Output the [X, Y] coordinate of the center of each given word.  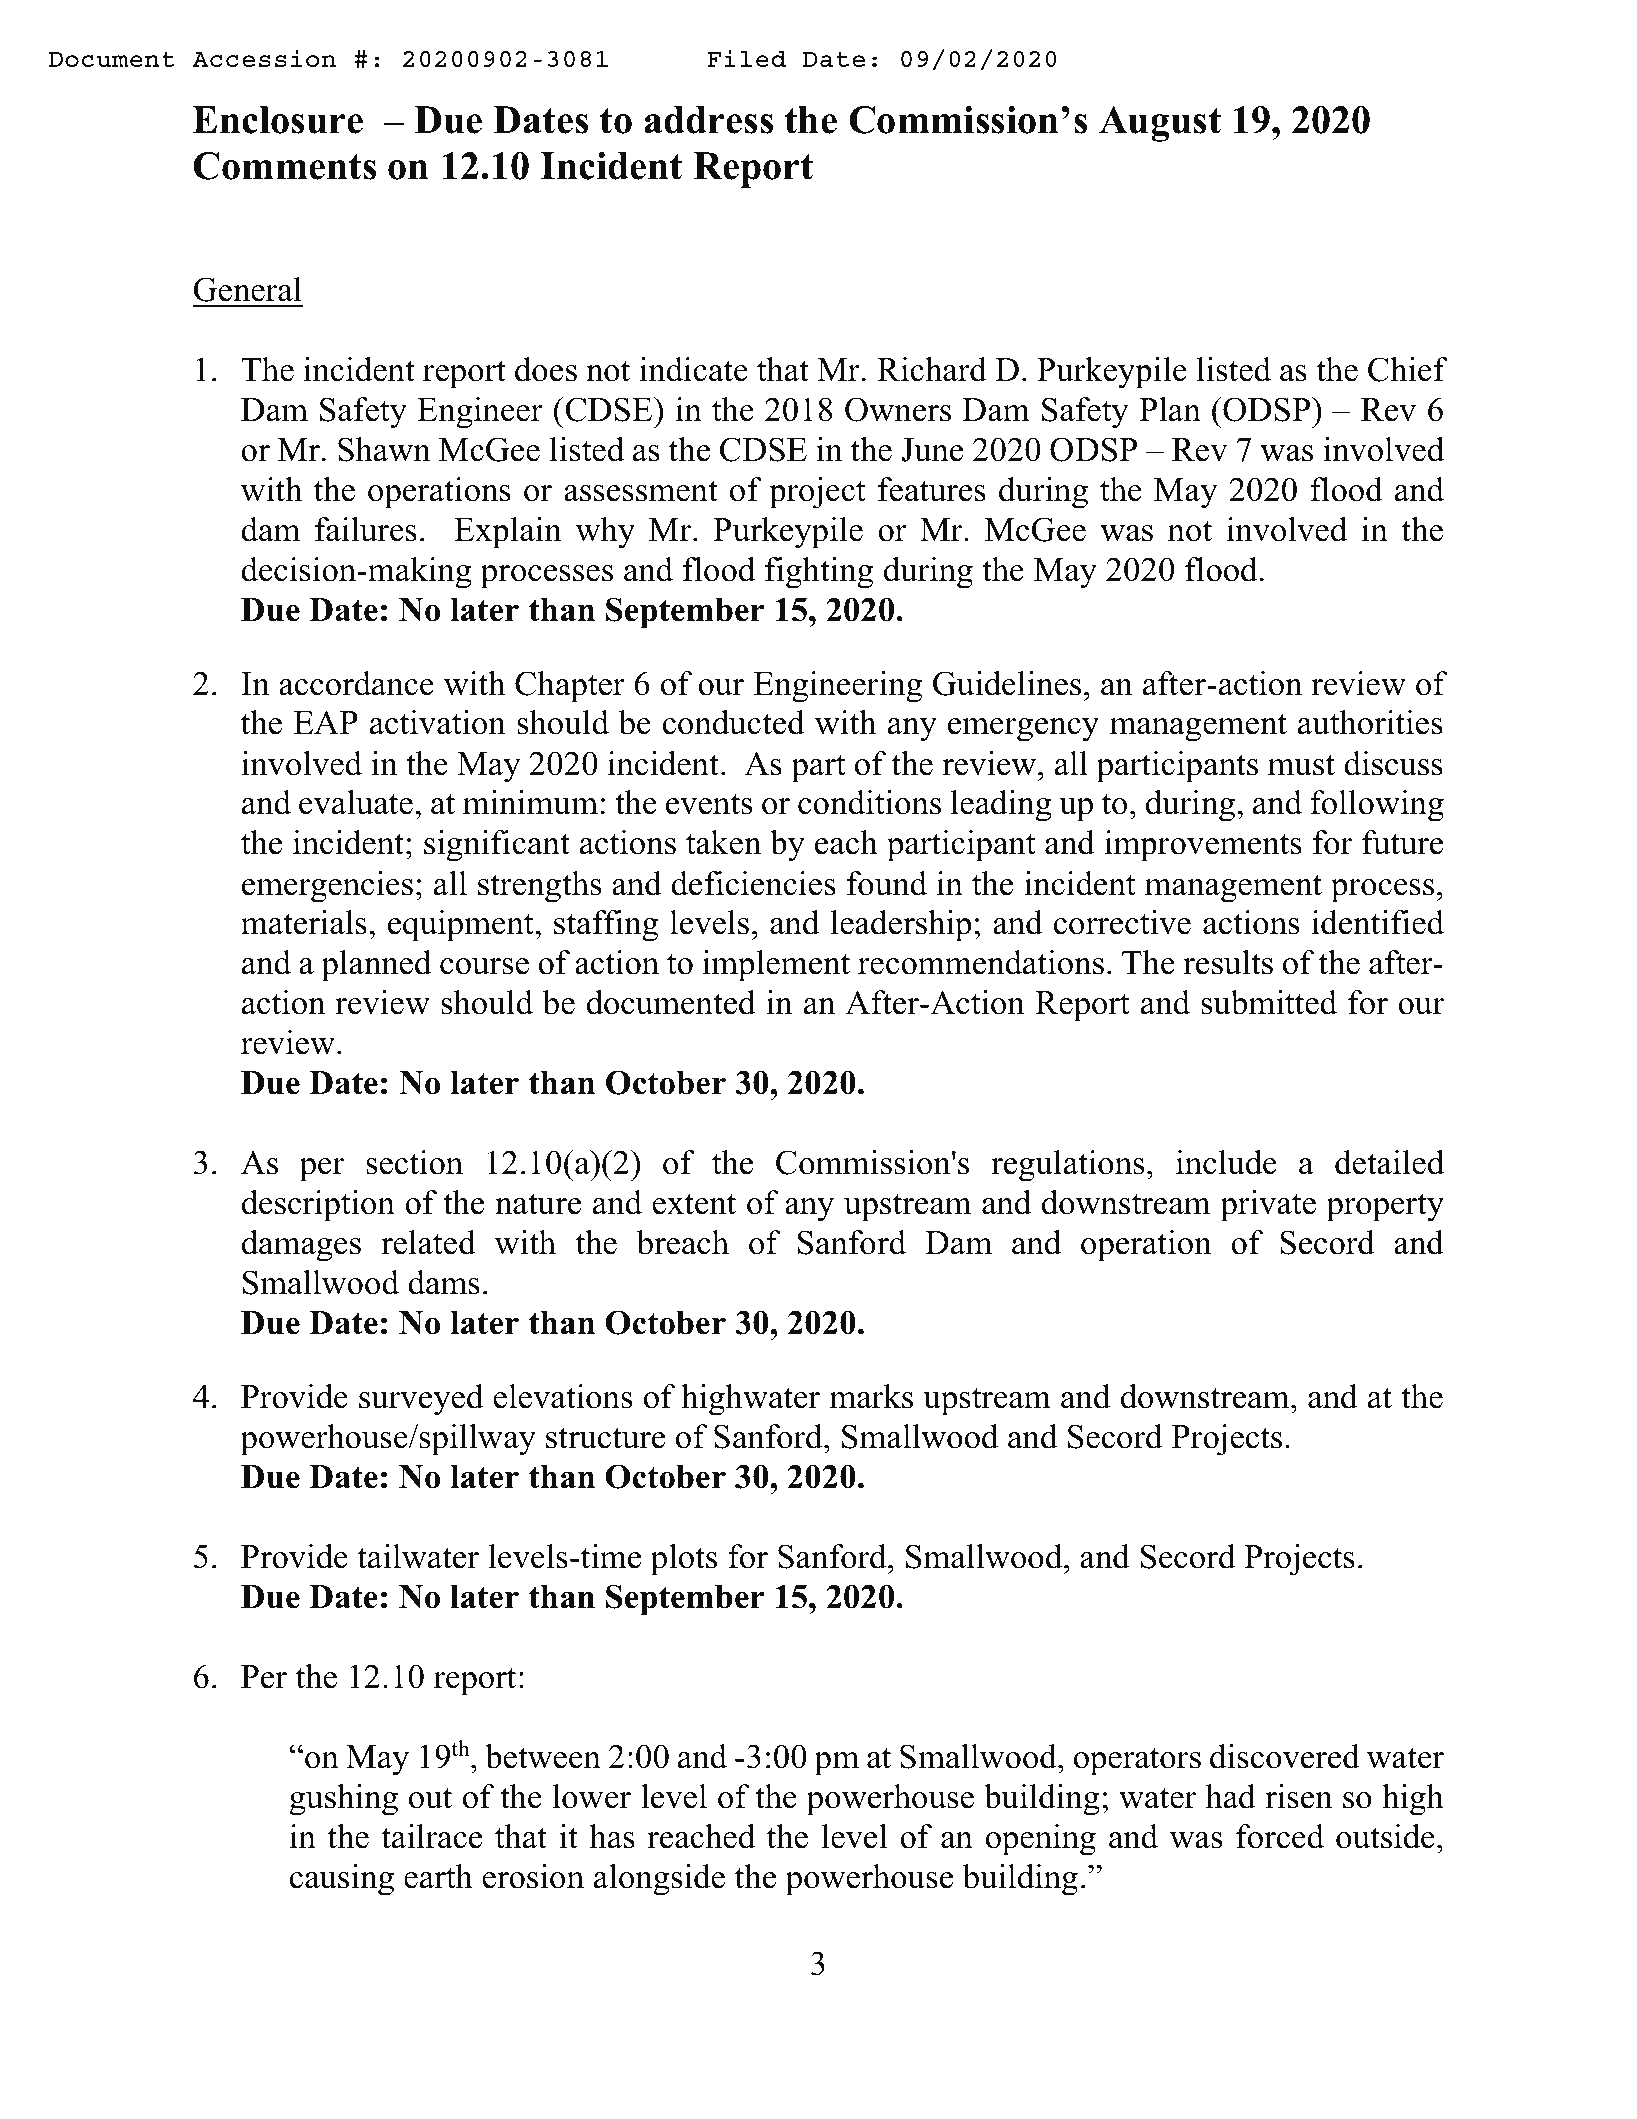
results [1228, 962]
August [1160, 124]
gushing [344, 1800]
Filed [746, 58]
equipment [462, 926]
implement [776, 966]
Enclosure [278, 120]
